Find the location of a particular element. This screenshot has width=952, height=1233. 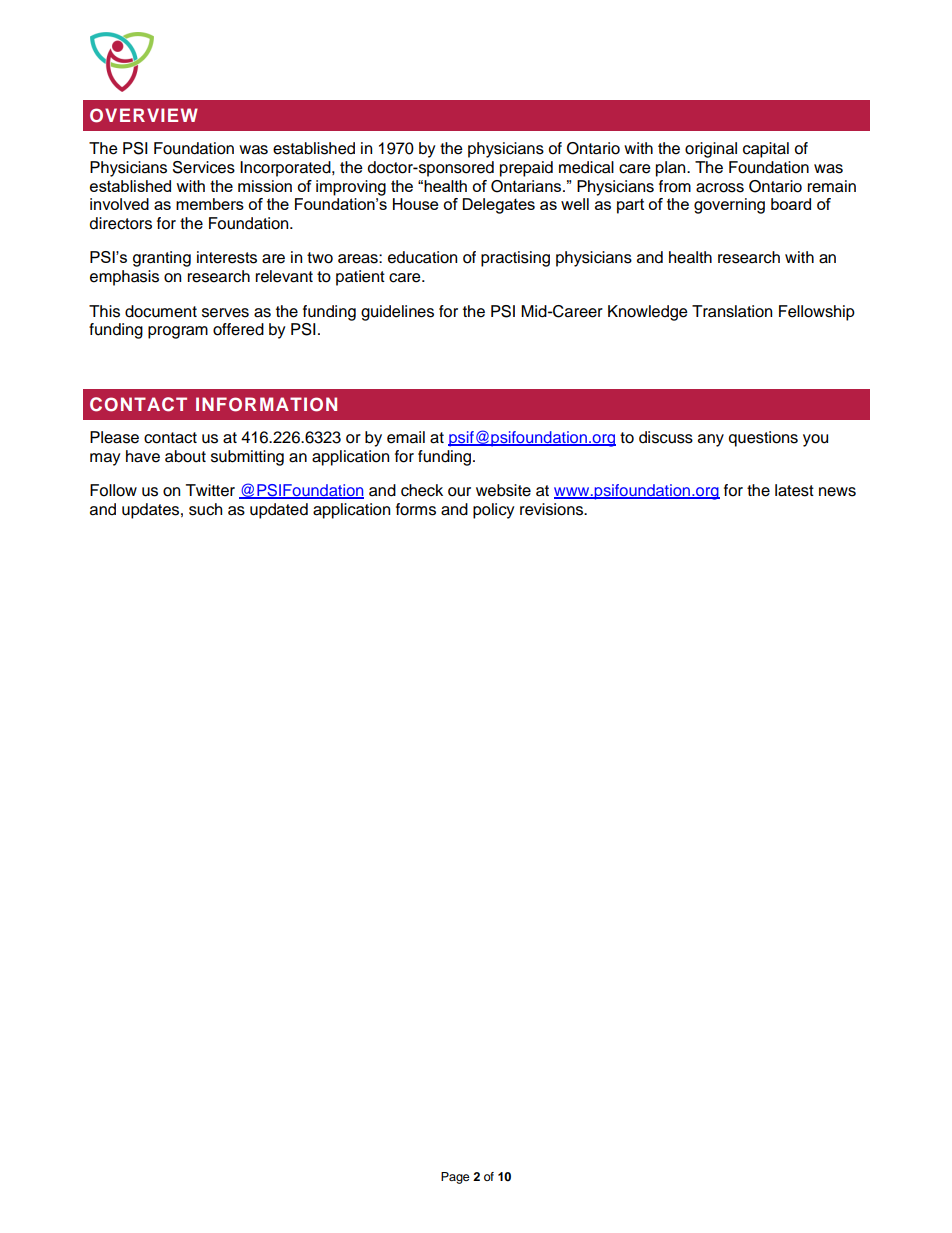

latest is located at coordinates (794, 490).
